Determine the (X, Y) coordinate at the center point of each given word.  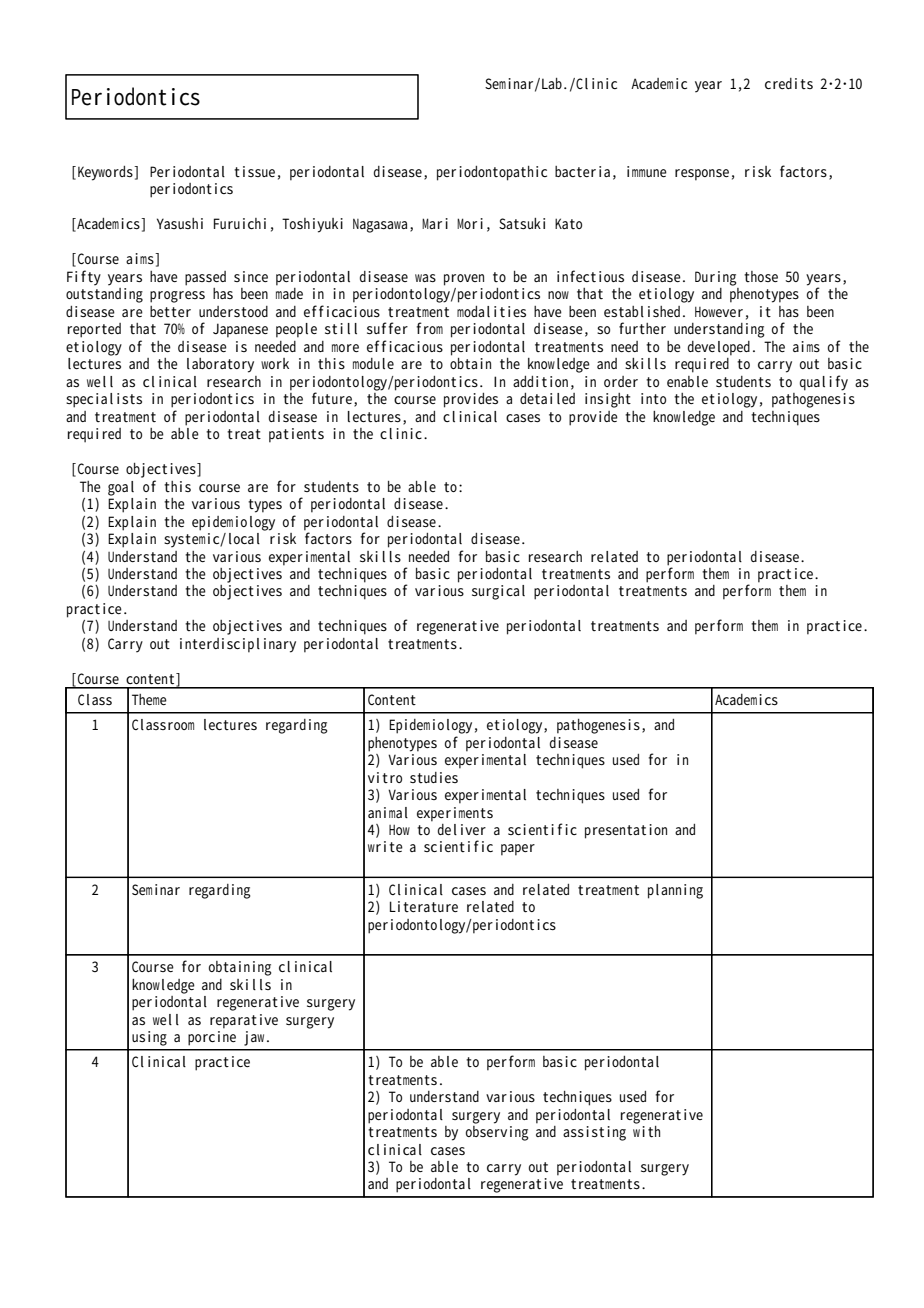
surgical (498, 592)
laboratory (220, 365)
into (653, 398)
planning (675, 891)
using (149, 1038)
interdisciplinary (238, 645)
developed (719, 348)
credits (789, 83)
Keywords (106, 173)
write (385, 846)
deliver (462, 829)
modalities (491, 311)
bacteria (582, 171)
